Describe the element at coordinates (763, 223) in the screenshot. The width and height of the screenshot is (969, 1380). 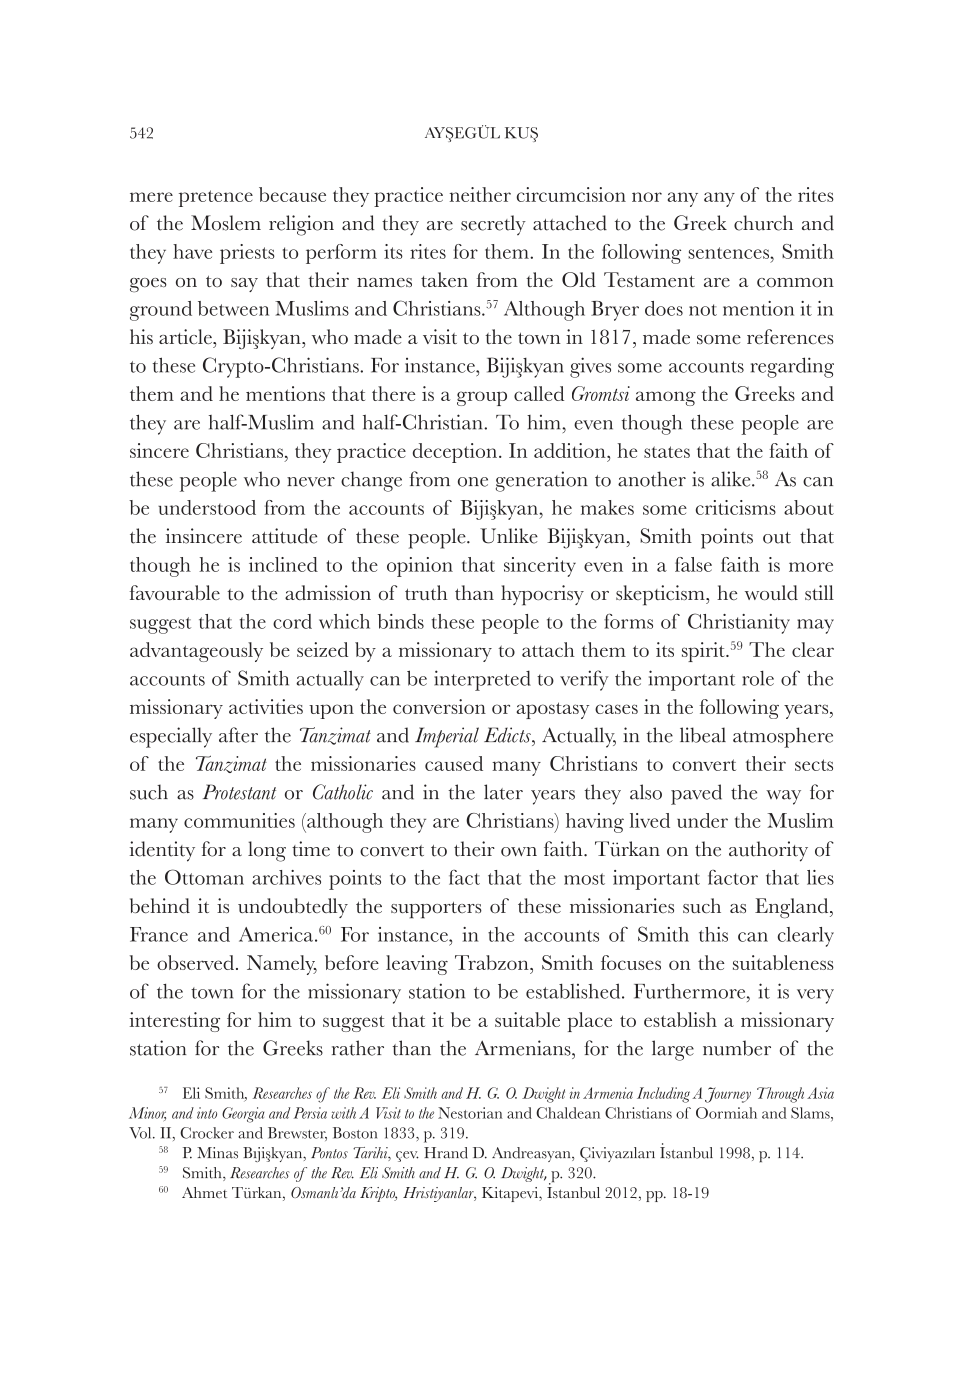
I see `church` at that location.
